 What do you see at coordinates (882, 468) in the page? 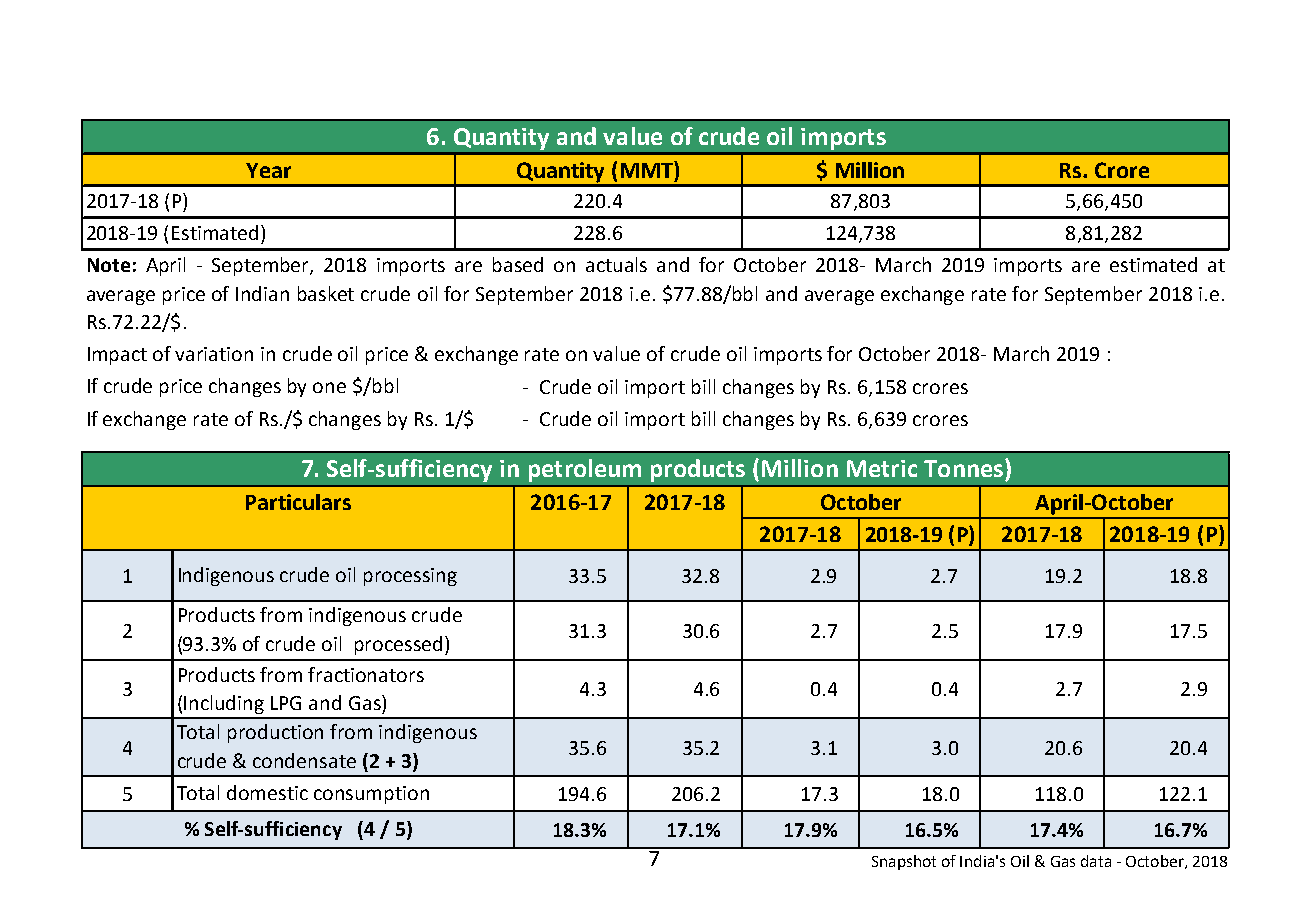
I see `Metric` at bounding box center [882, 468].
